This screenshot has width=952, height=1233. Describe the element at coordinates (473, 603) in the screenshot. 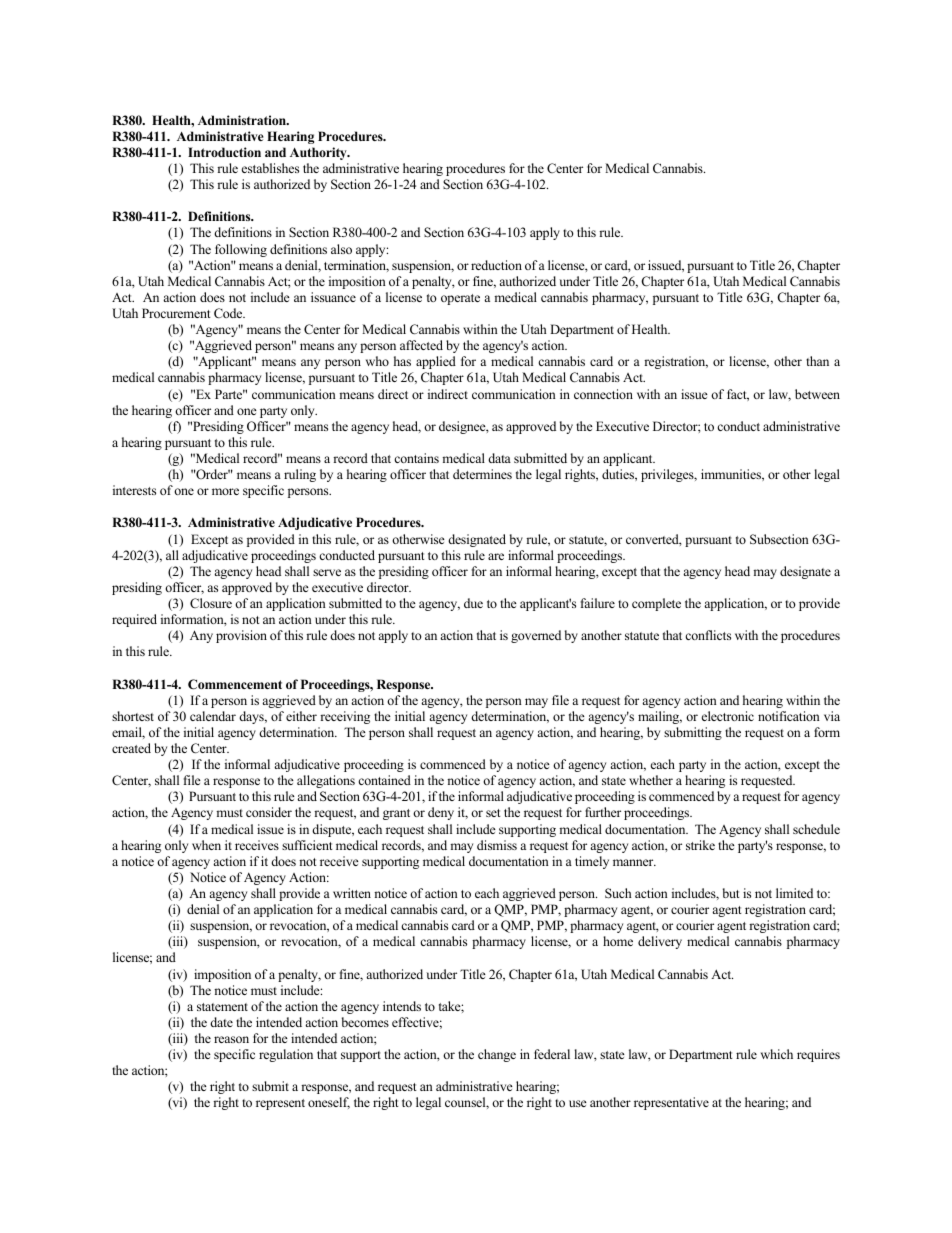

I see `due` at that location.
